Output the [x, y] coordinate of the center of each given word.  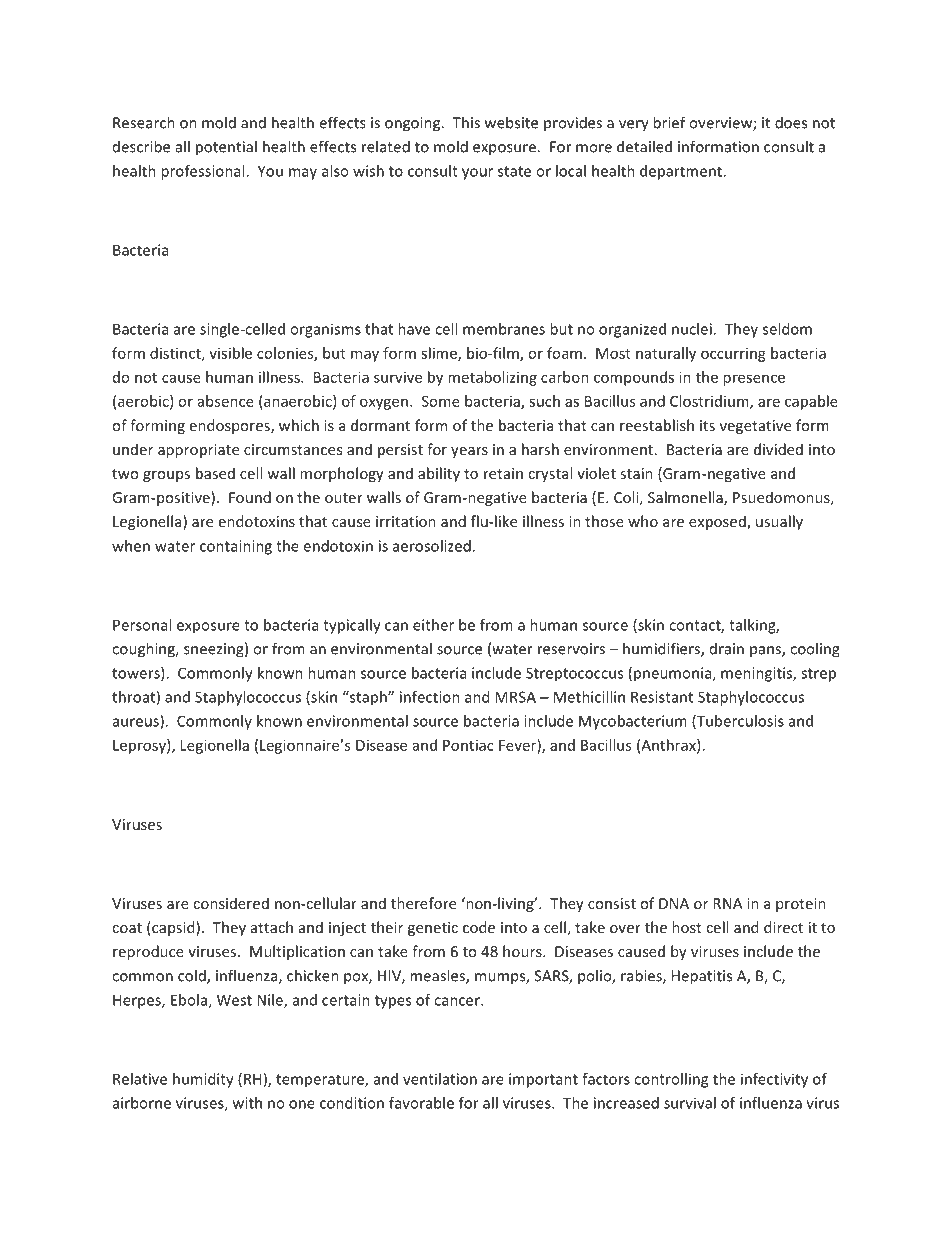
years [469, 452]
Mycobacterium [633, 722]
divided [778, 449]
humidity [203, 1080]
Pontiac [468, 745]
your [477, 174]
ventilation [440, 1079]
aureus [137, 723]
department [682, 172]
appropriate [198, 451]
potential [226, 148]
